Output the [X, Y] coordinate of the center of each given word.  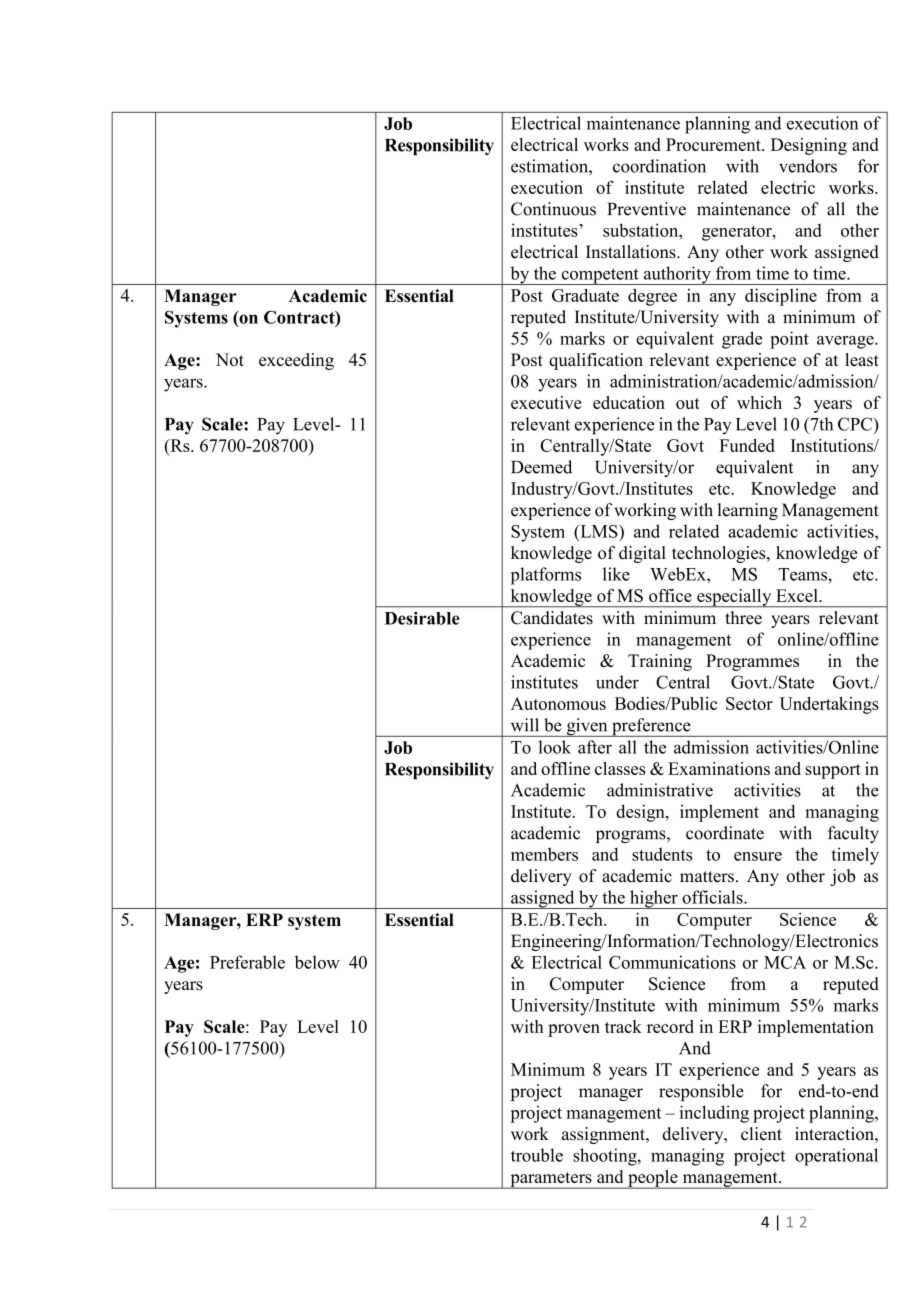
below [317, 962]
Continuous [553, 209]
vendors [808, 166]
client [761, 1134]
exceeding [296, 361]
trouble [537, 1155]
